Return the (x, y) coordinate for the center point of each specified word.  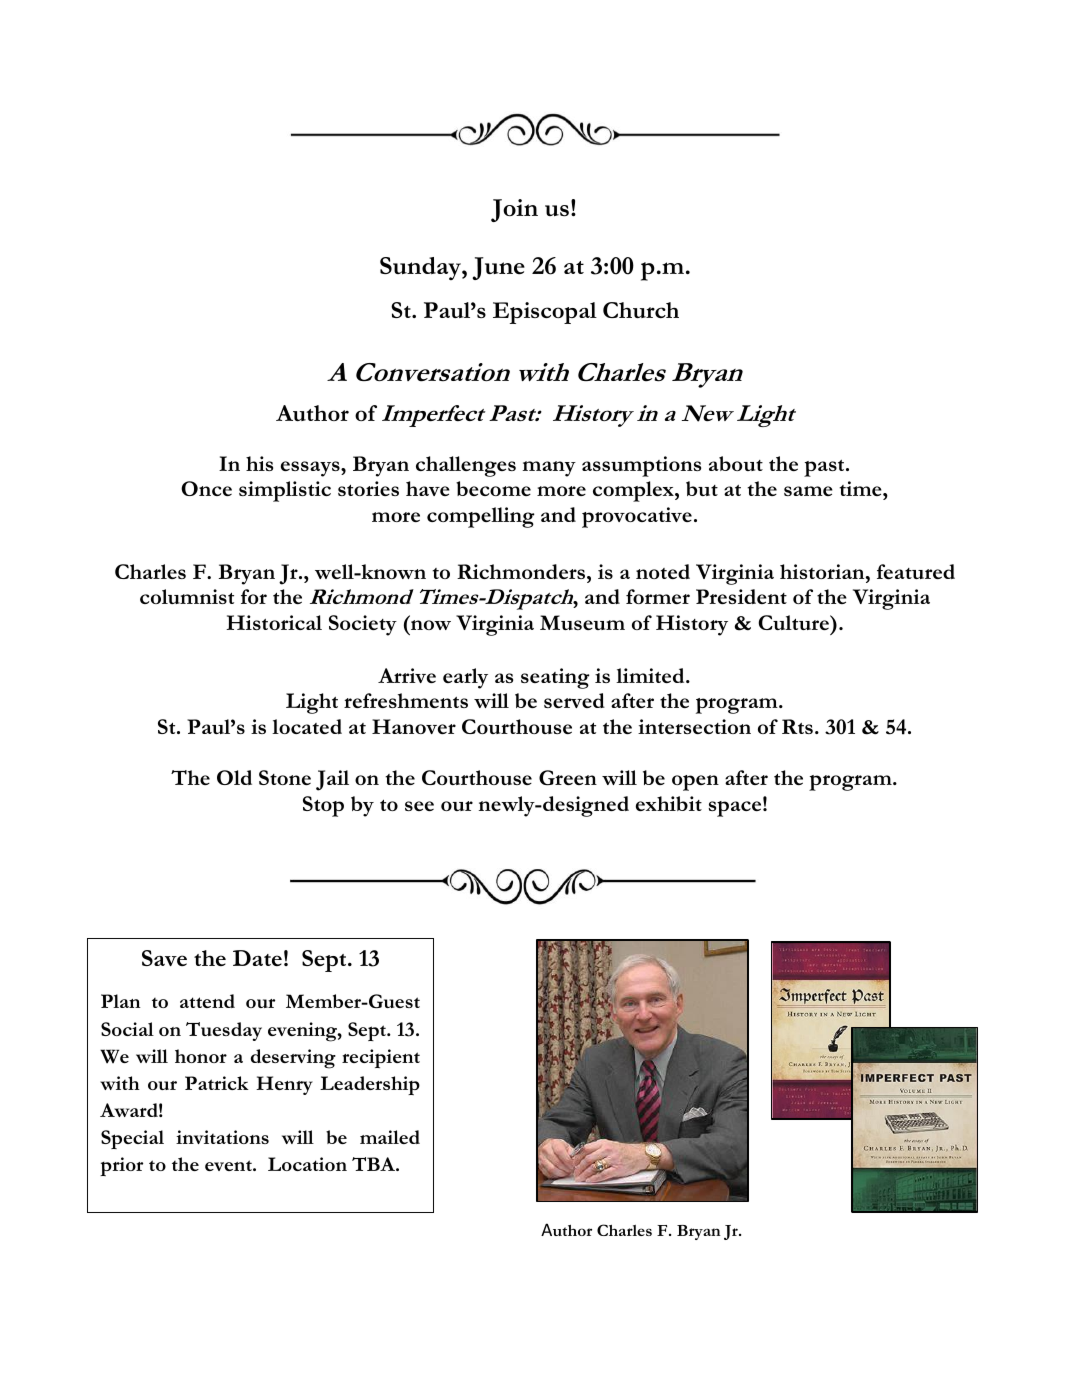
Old (234, 777)
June (499, 268)
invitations (222, 1137)
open (695, 783)
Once (206, 488)
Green (568, 778)
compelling (481, 517)
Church (641, 310)
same (808, 491)
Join (514, 210)
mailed (390, 1137)
